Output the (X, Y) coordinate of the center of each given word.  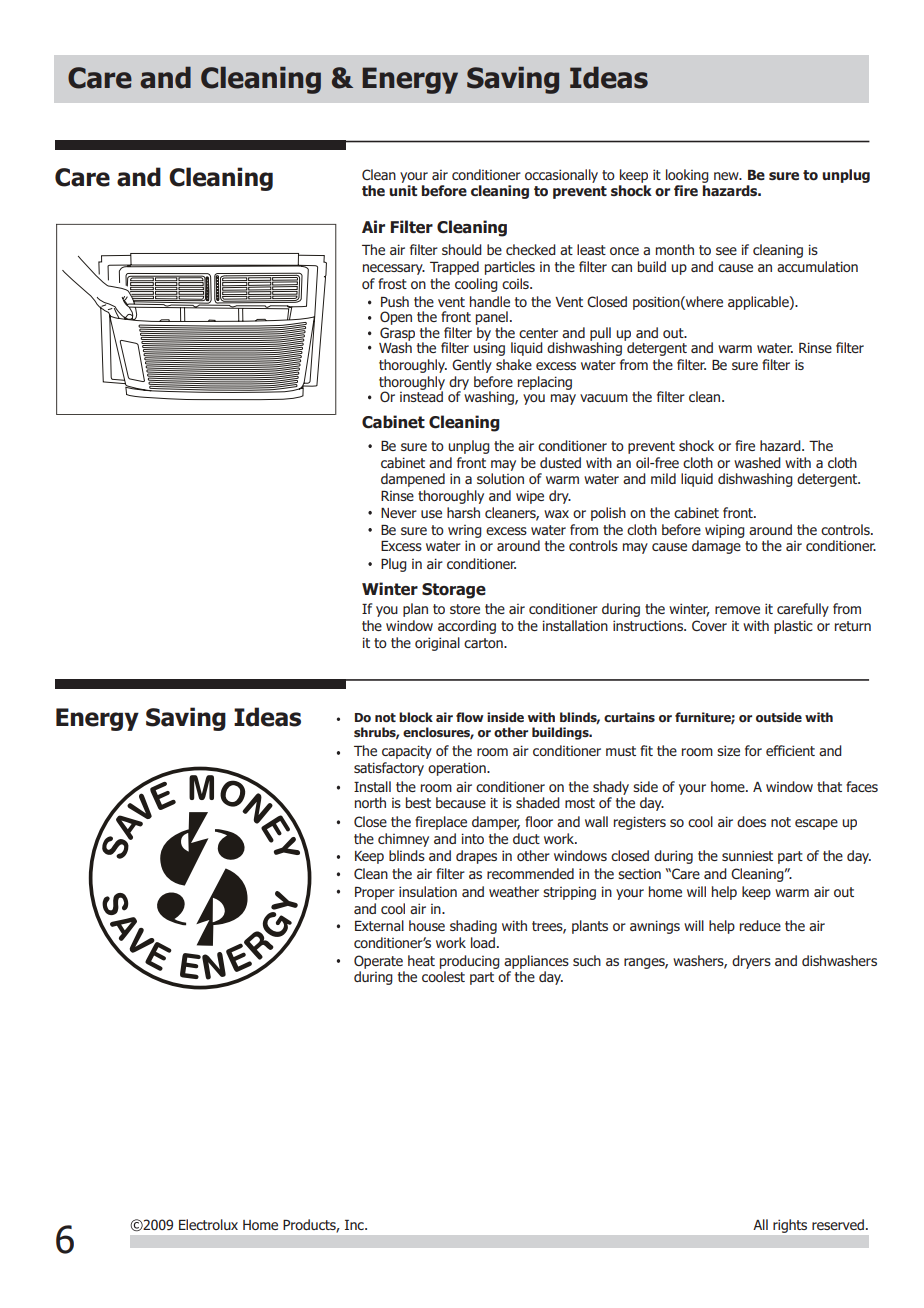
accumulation (817, 266)
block (416, 717)
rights (790, 1226)
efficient (790, 750)
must (621, 751)
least (591, 249)
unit (403, 190)
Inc (355, 1225)
